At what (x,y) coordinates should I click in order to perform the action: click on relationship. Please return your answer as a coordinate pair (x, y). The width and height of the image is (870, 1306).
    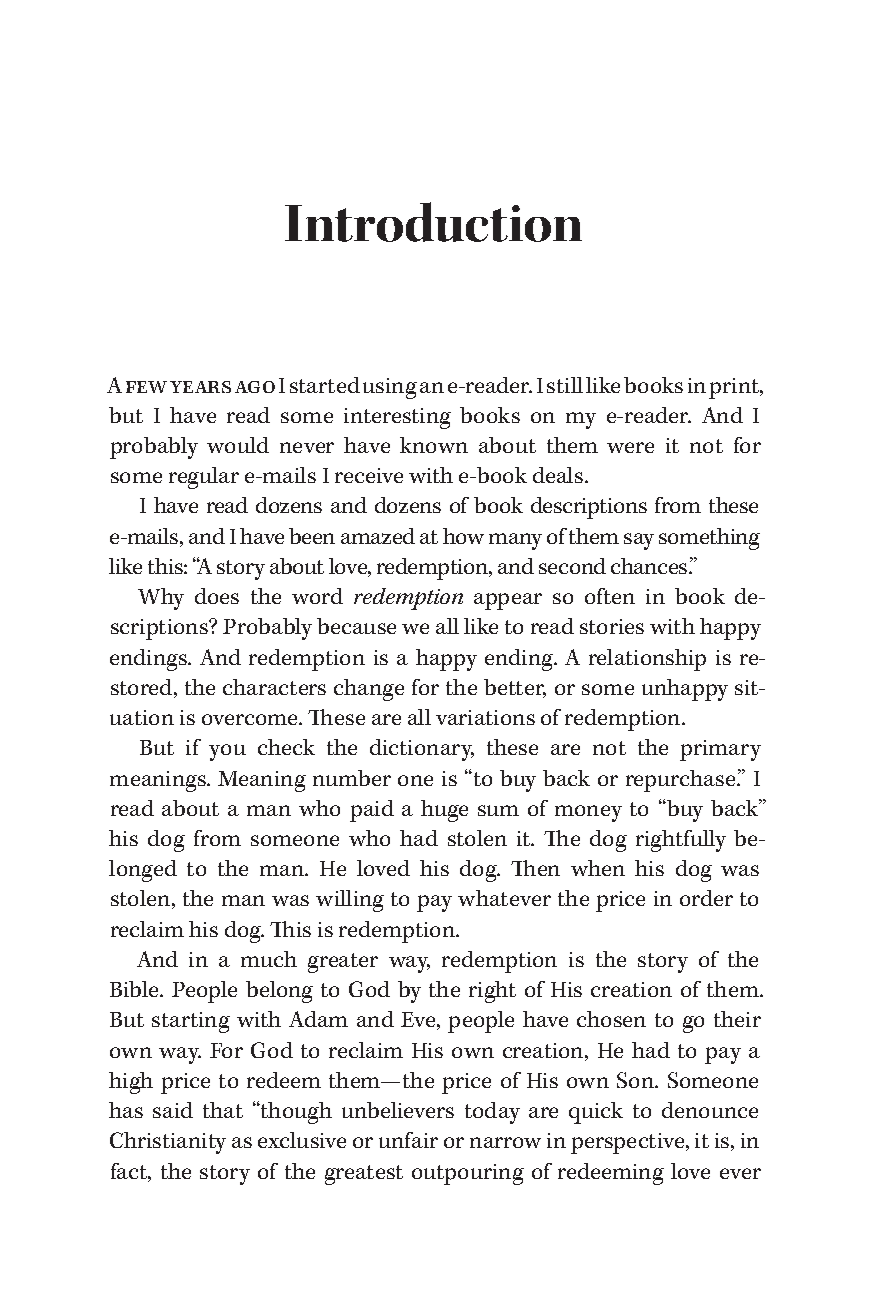
    Looking at the image, I should click on (647, 660).
